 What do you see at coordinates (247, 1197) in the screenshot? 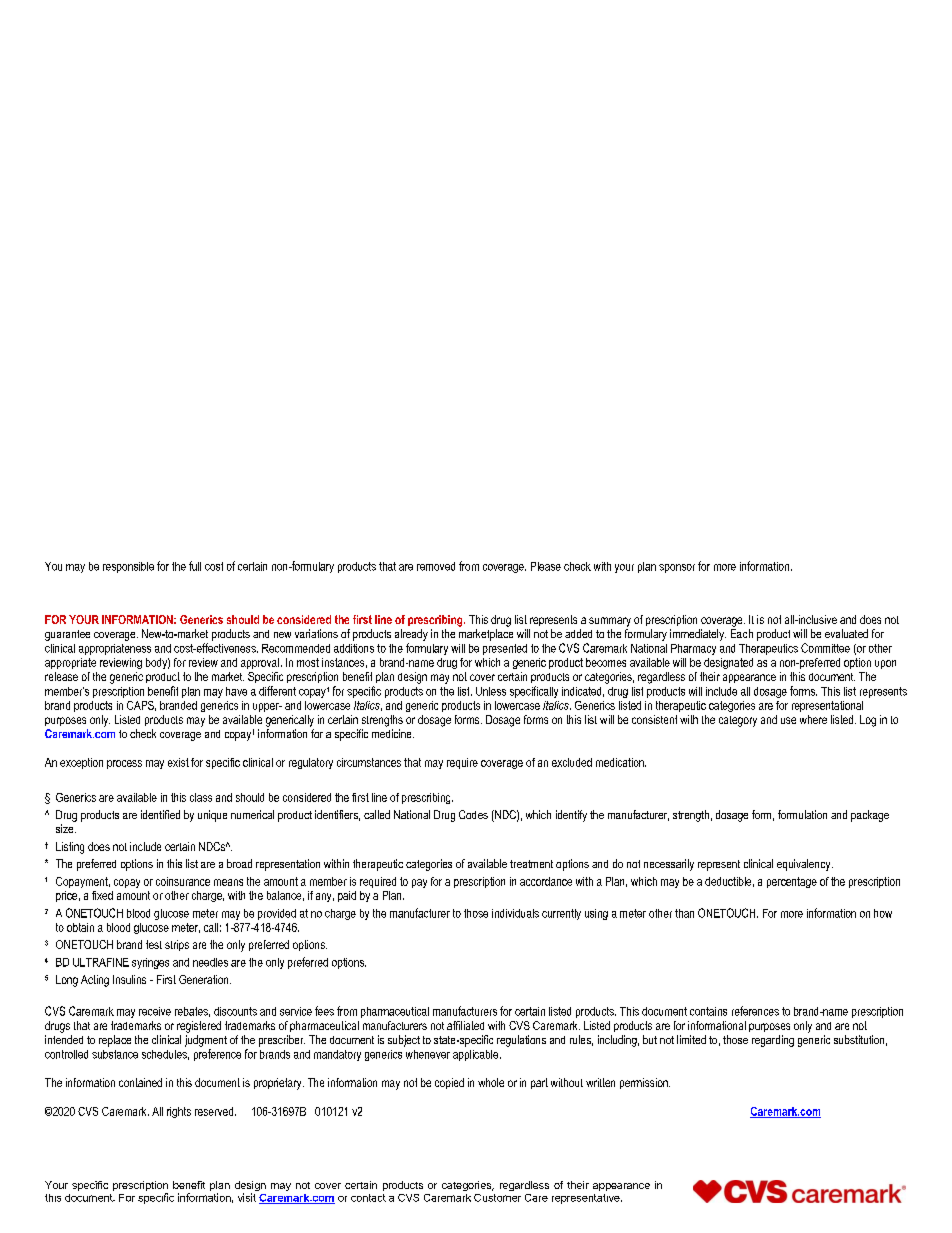
I see `visit` at bounding box center [247, 1197].
